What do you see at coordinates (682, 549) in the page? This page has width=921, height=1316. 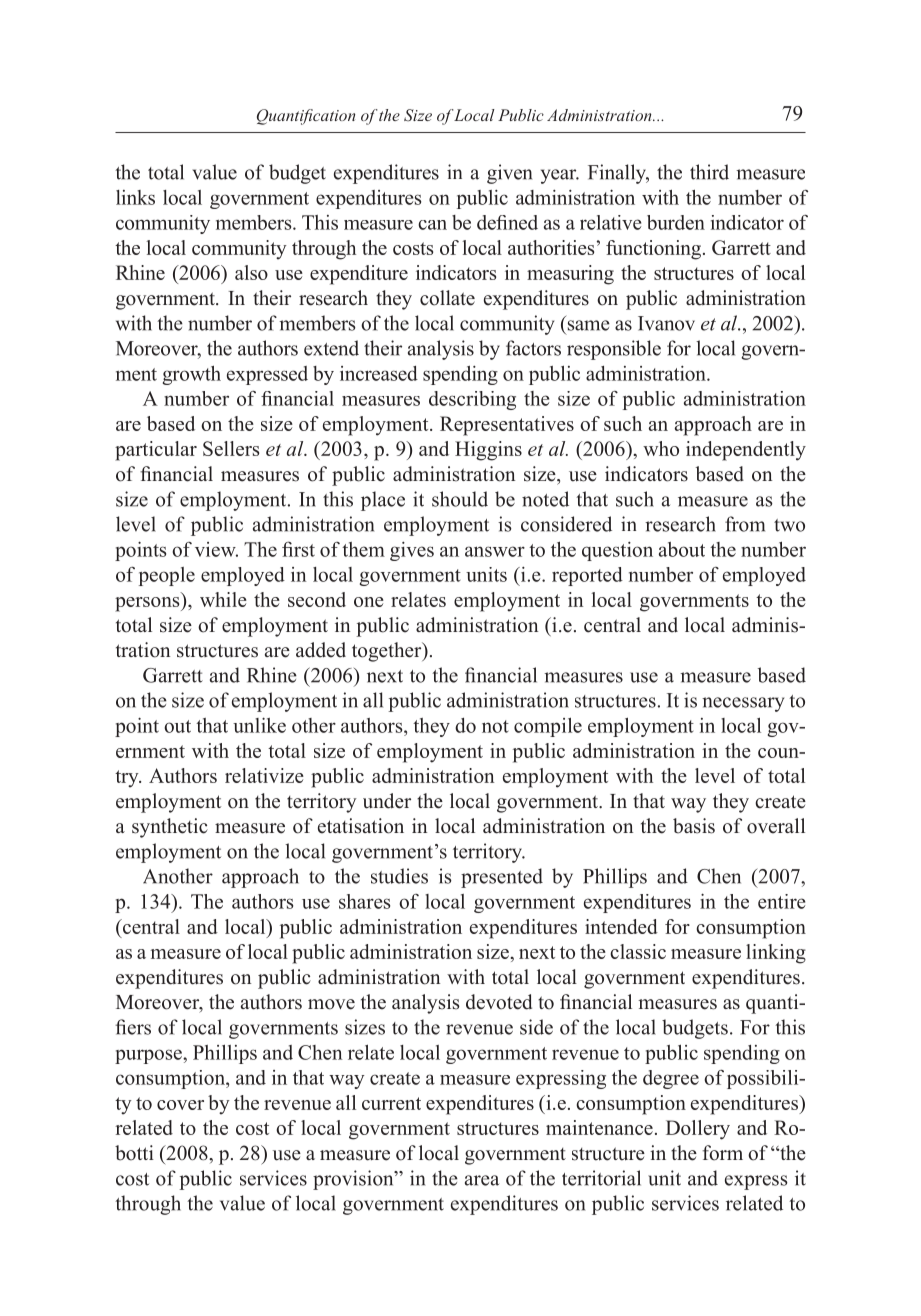 I see `about` at bounding box center [682, 549].
